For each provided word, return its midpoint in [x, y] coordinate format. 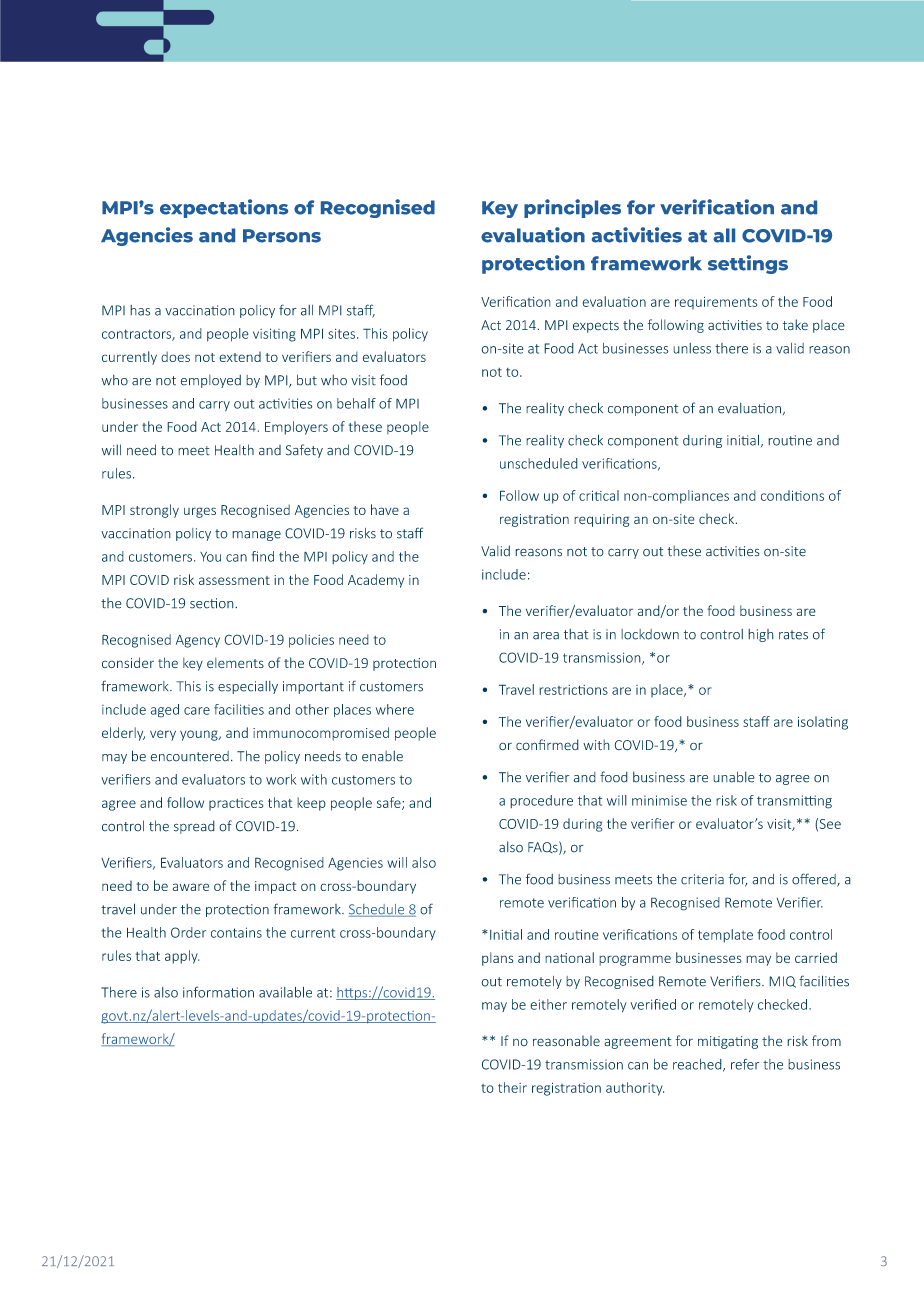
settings [748, 264]
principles [572, 208]
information [218, 992]
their [512, 1087]
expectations [224, 208]
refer [745, 1064]
